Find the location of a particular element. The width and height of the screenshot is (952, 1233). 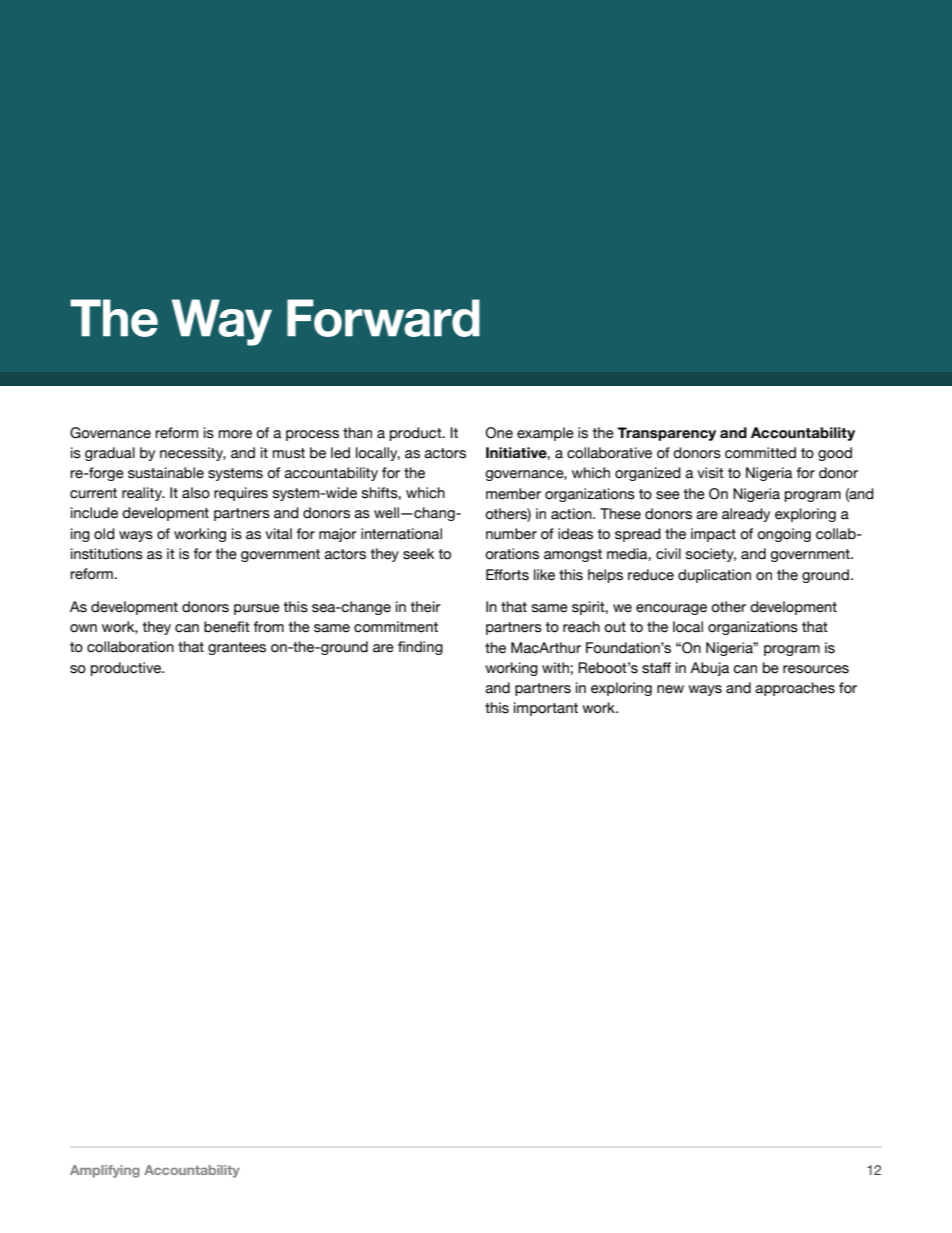

new is located at coordinates (670, 689).
